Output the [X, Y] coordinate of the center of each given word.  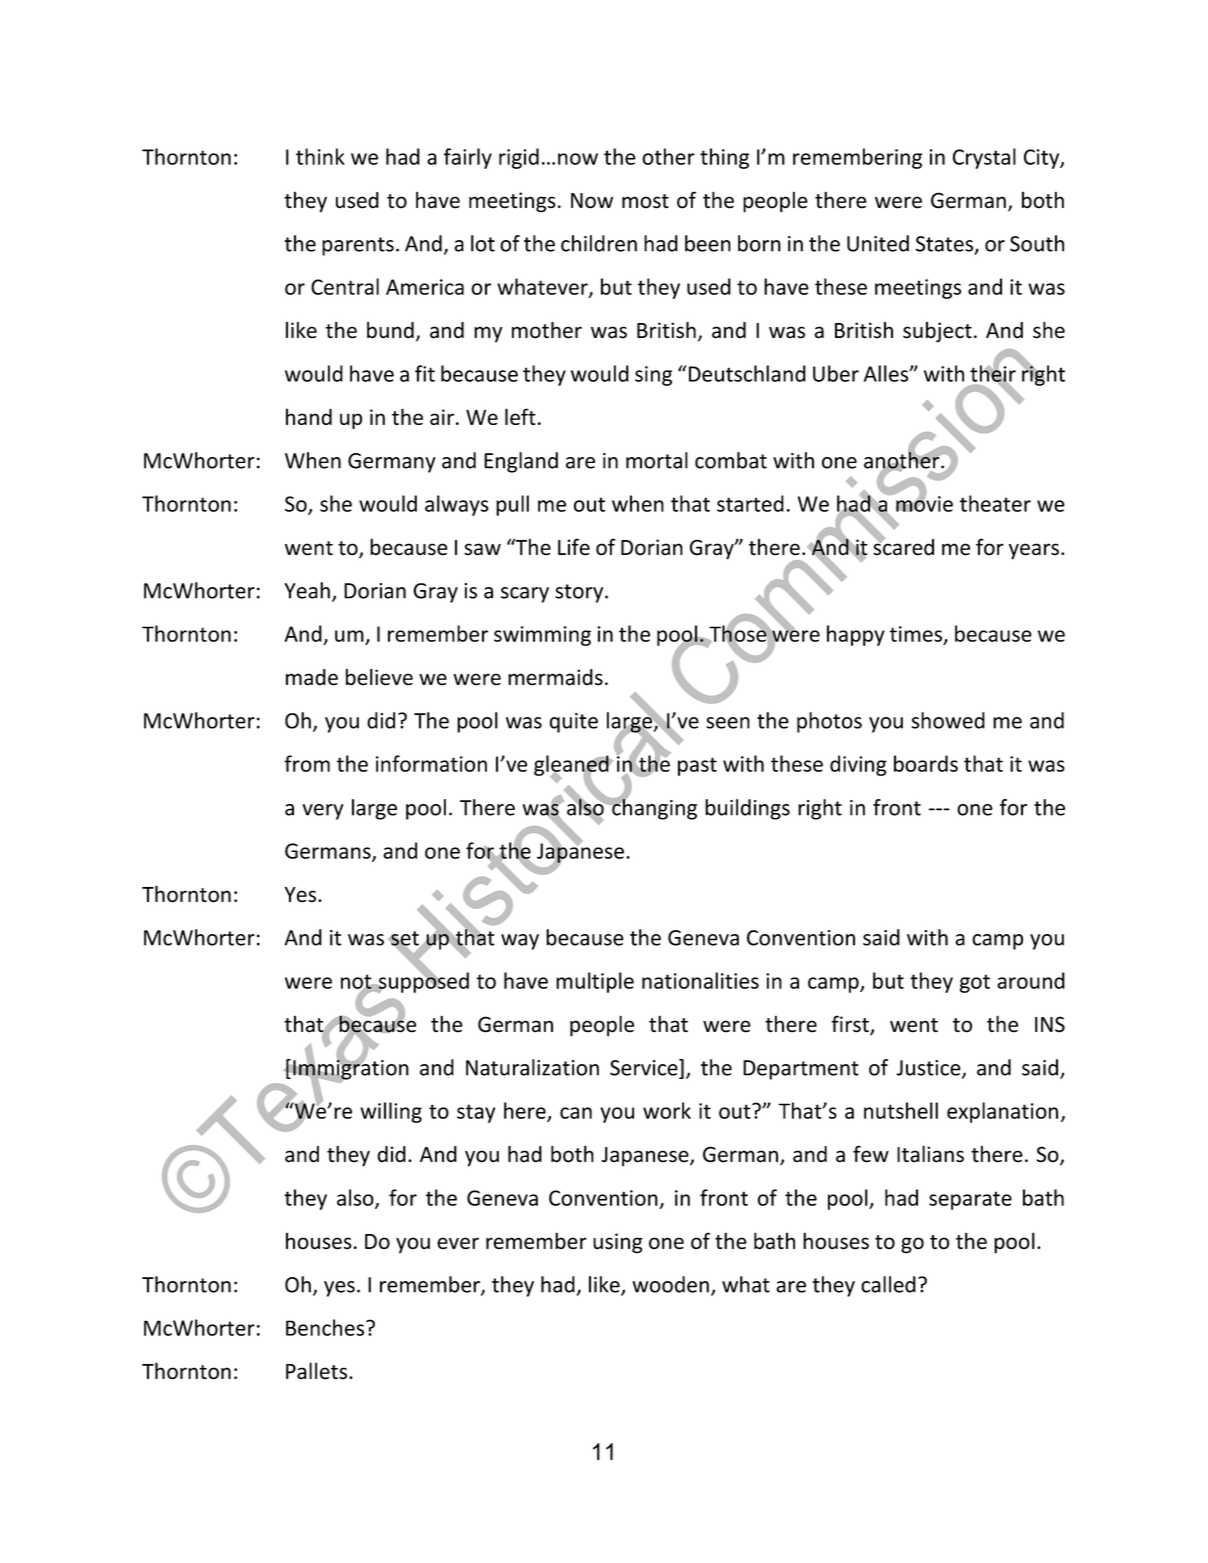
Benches [325, 1327]
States [946, 245]
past [697, 766]
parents [358, 246]
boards [926, 763]
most [645, 201]
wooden [670, 1284]
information [431, 763]
